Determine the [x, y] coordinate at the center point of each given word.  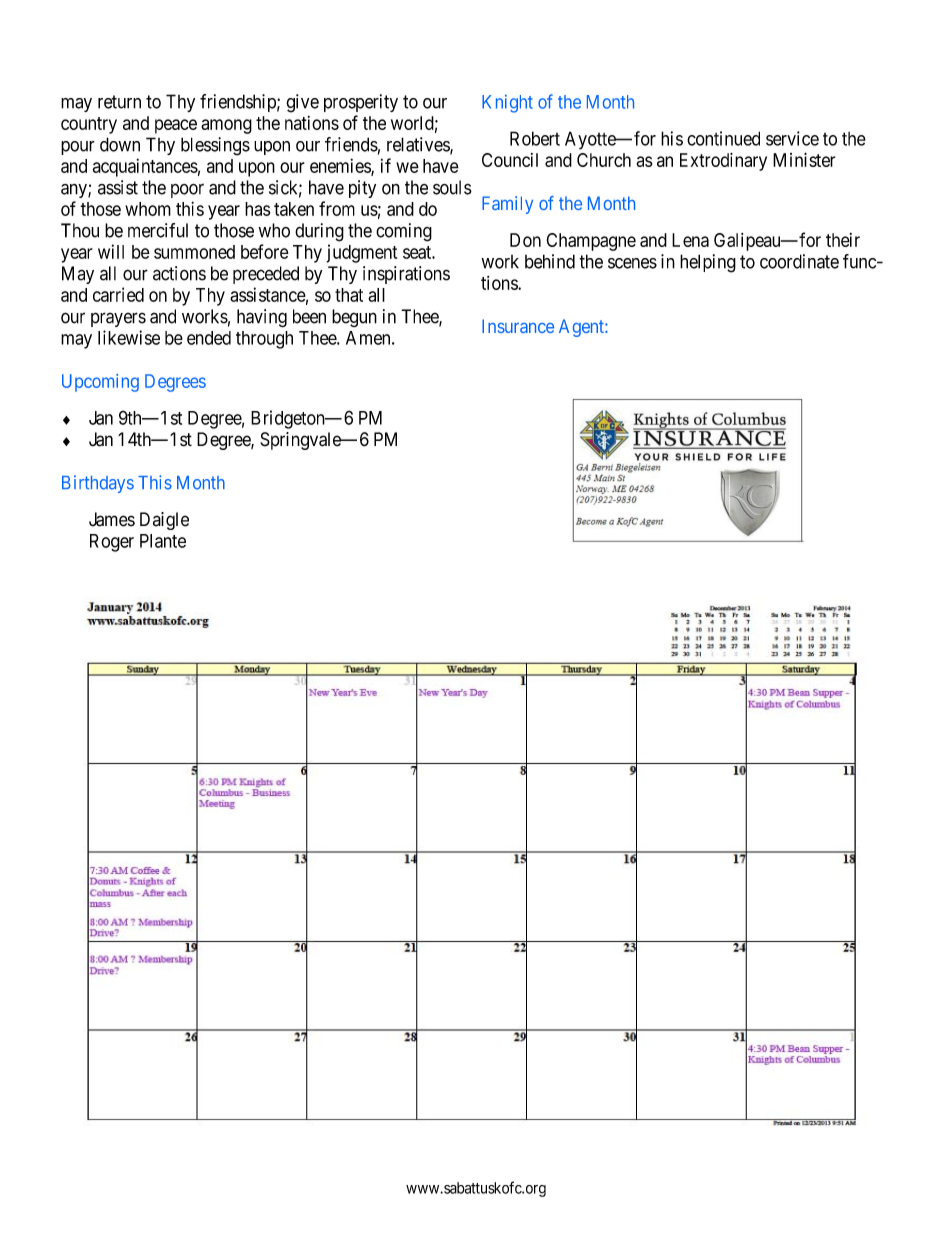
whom [148, 209]
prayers [118, 319]
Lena [690, 240]
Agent [582, 328]
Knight [507, 103]
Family [507, 205]
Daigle [164, 521]
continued [723, 138]
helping [708, 263]
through [264, 340]
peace [176, 126]
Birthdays [98, 484]
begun [354, 318]
